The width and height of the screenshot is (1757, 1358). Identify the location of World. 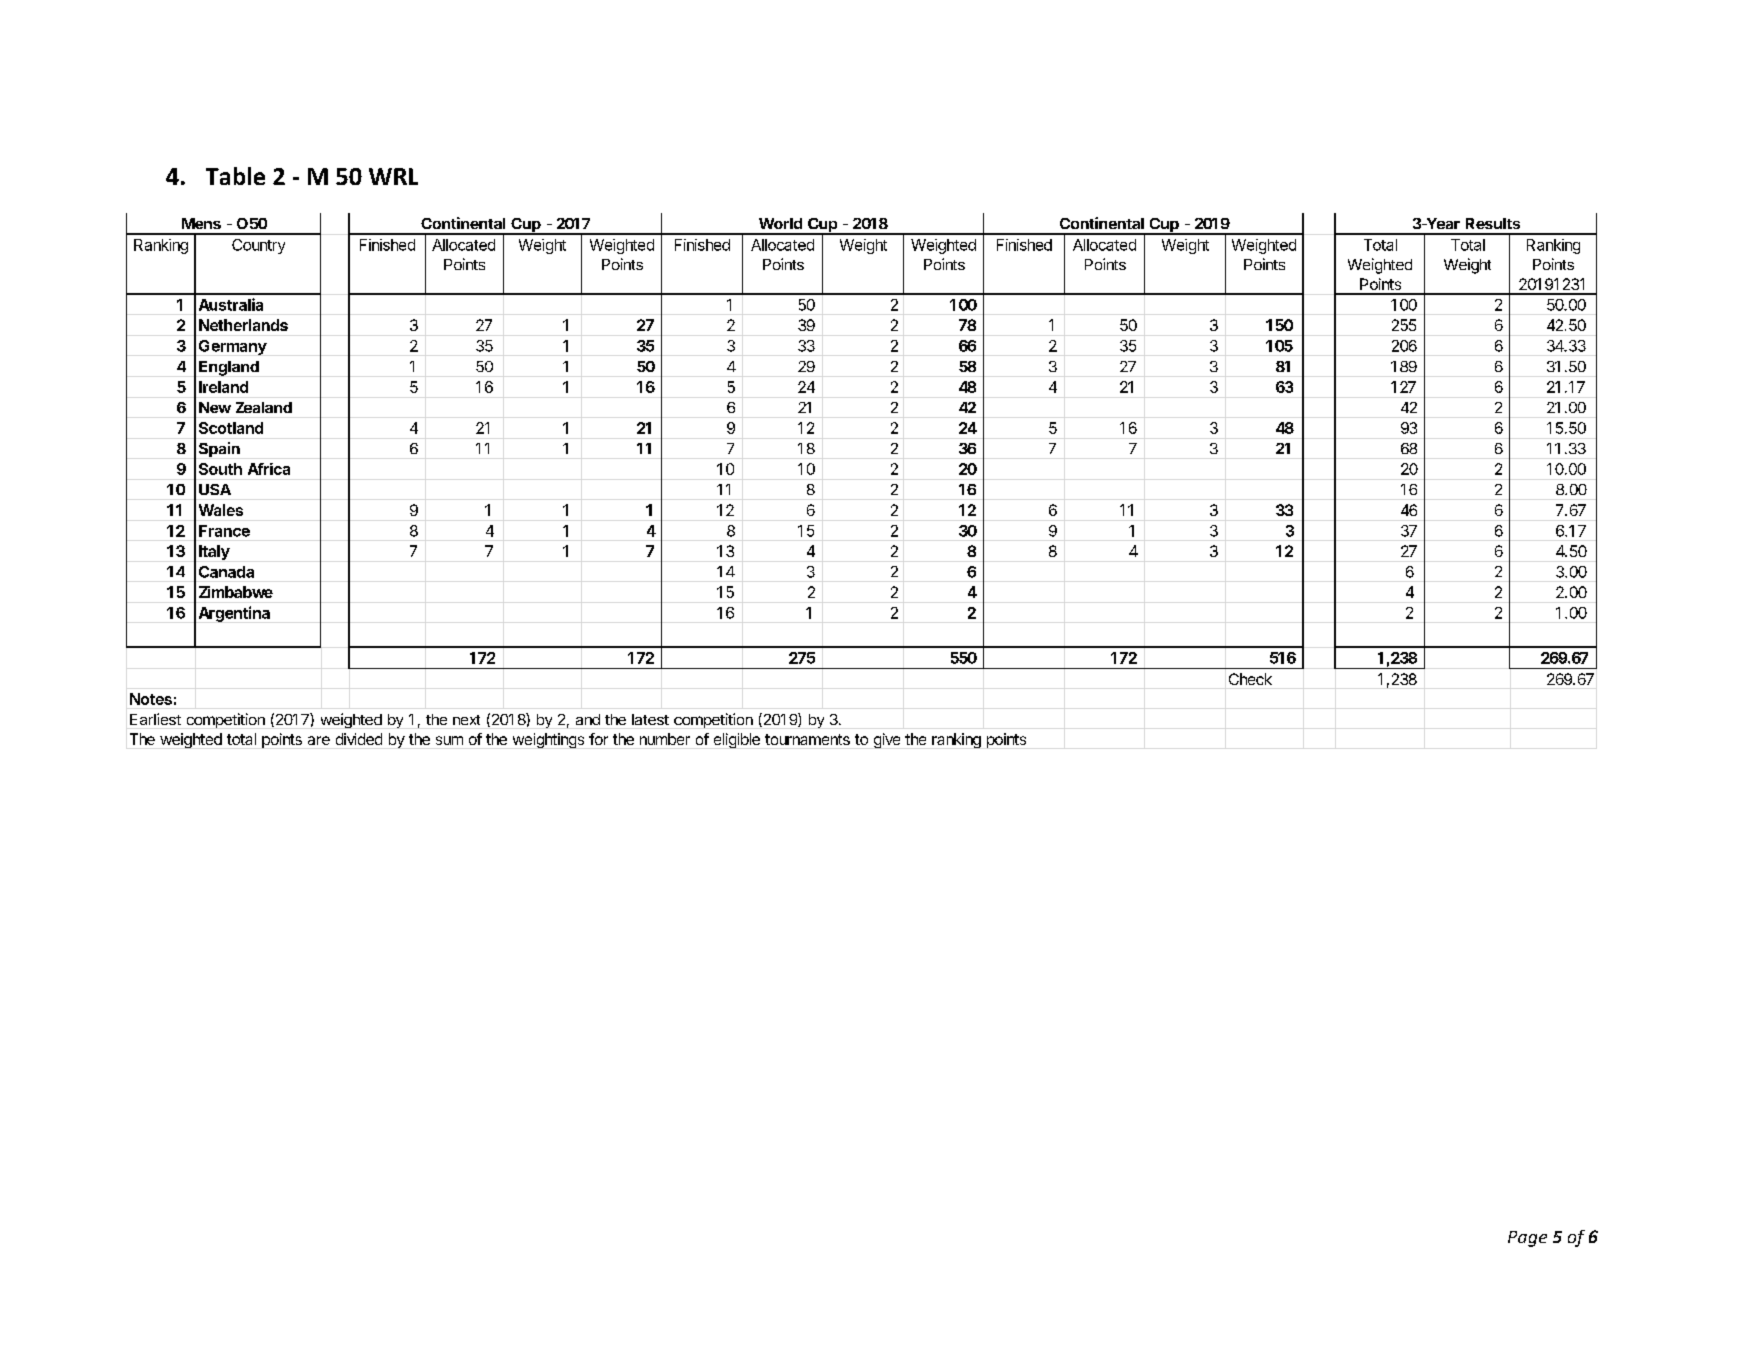
(780, 223).
